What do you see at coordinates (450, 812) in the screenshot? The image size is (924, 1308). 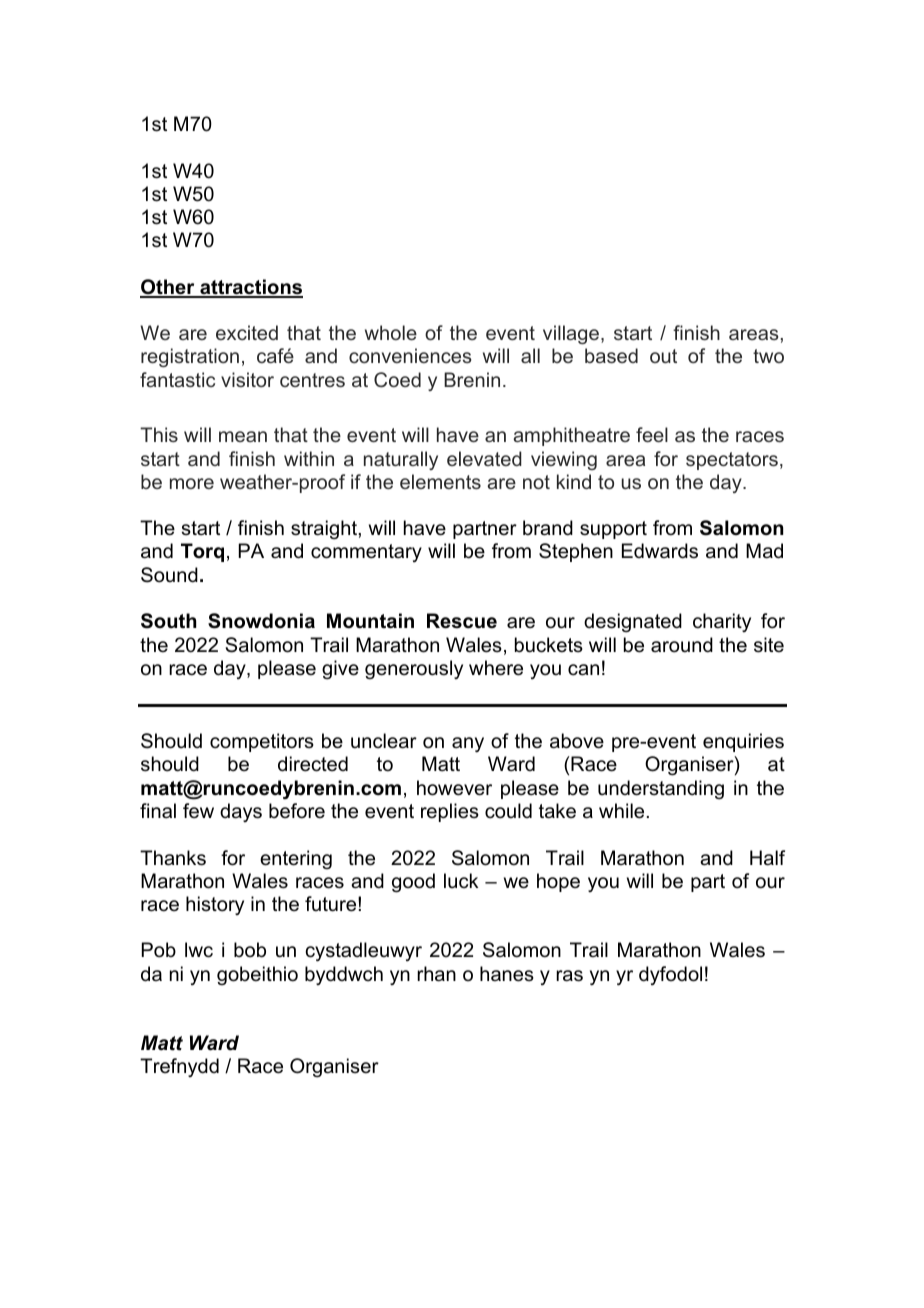 I see `replies` at bounding box center [450, 812].
